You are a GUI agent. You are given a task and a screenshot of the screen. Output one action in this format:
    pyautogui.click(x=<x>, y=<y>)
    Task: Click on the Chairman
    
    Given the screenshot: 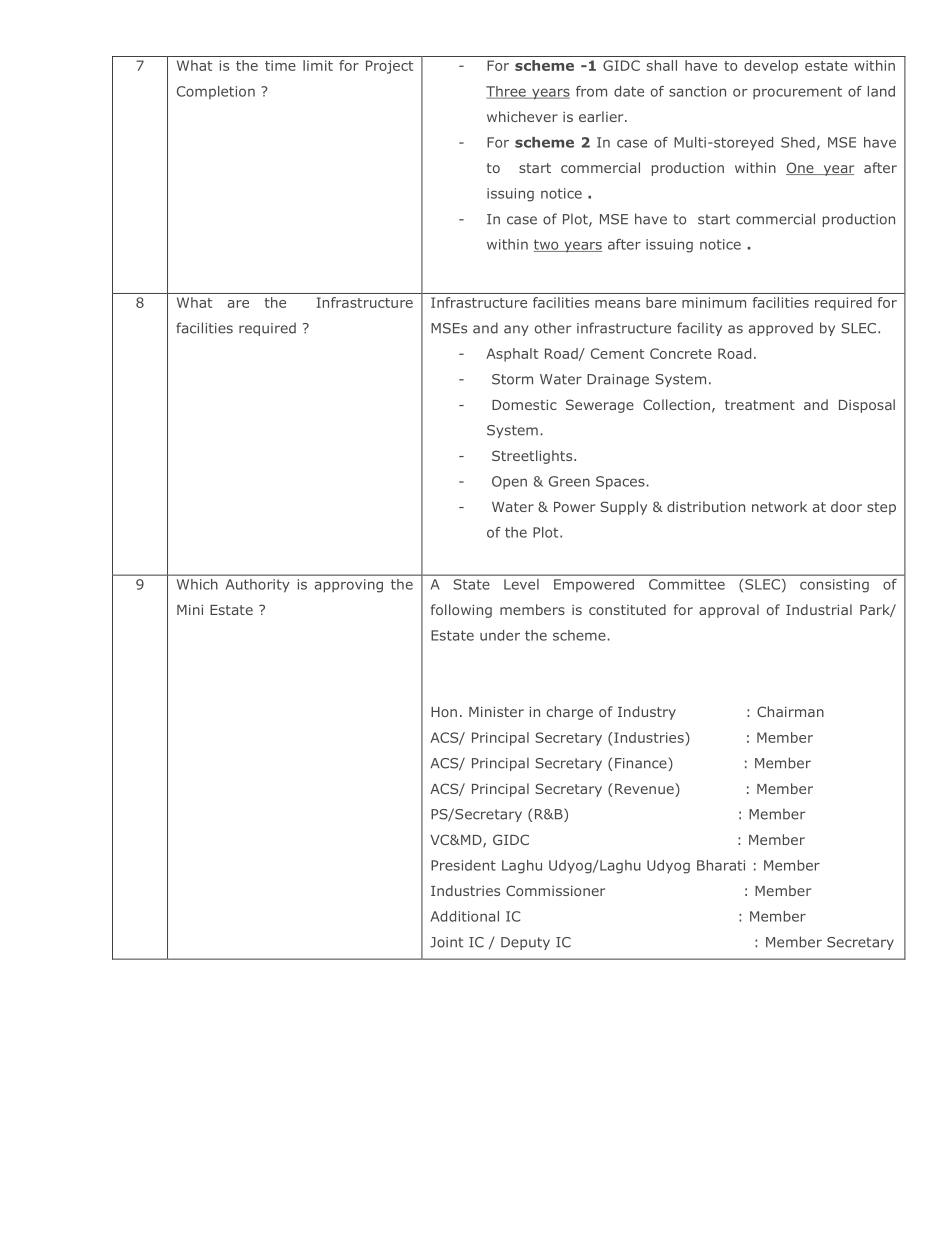 What is the action you would take?
    pyautogui.click(x=790, y=711)
